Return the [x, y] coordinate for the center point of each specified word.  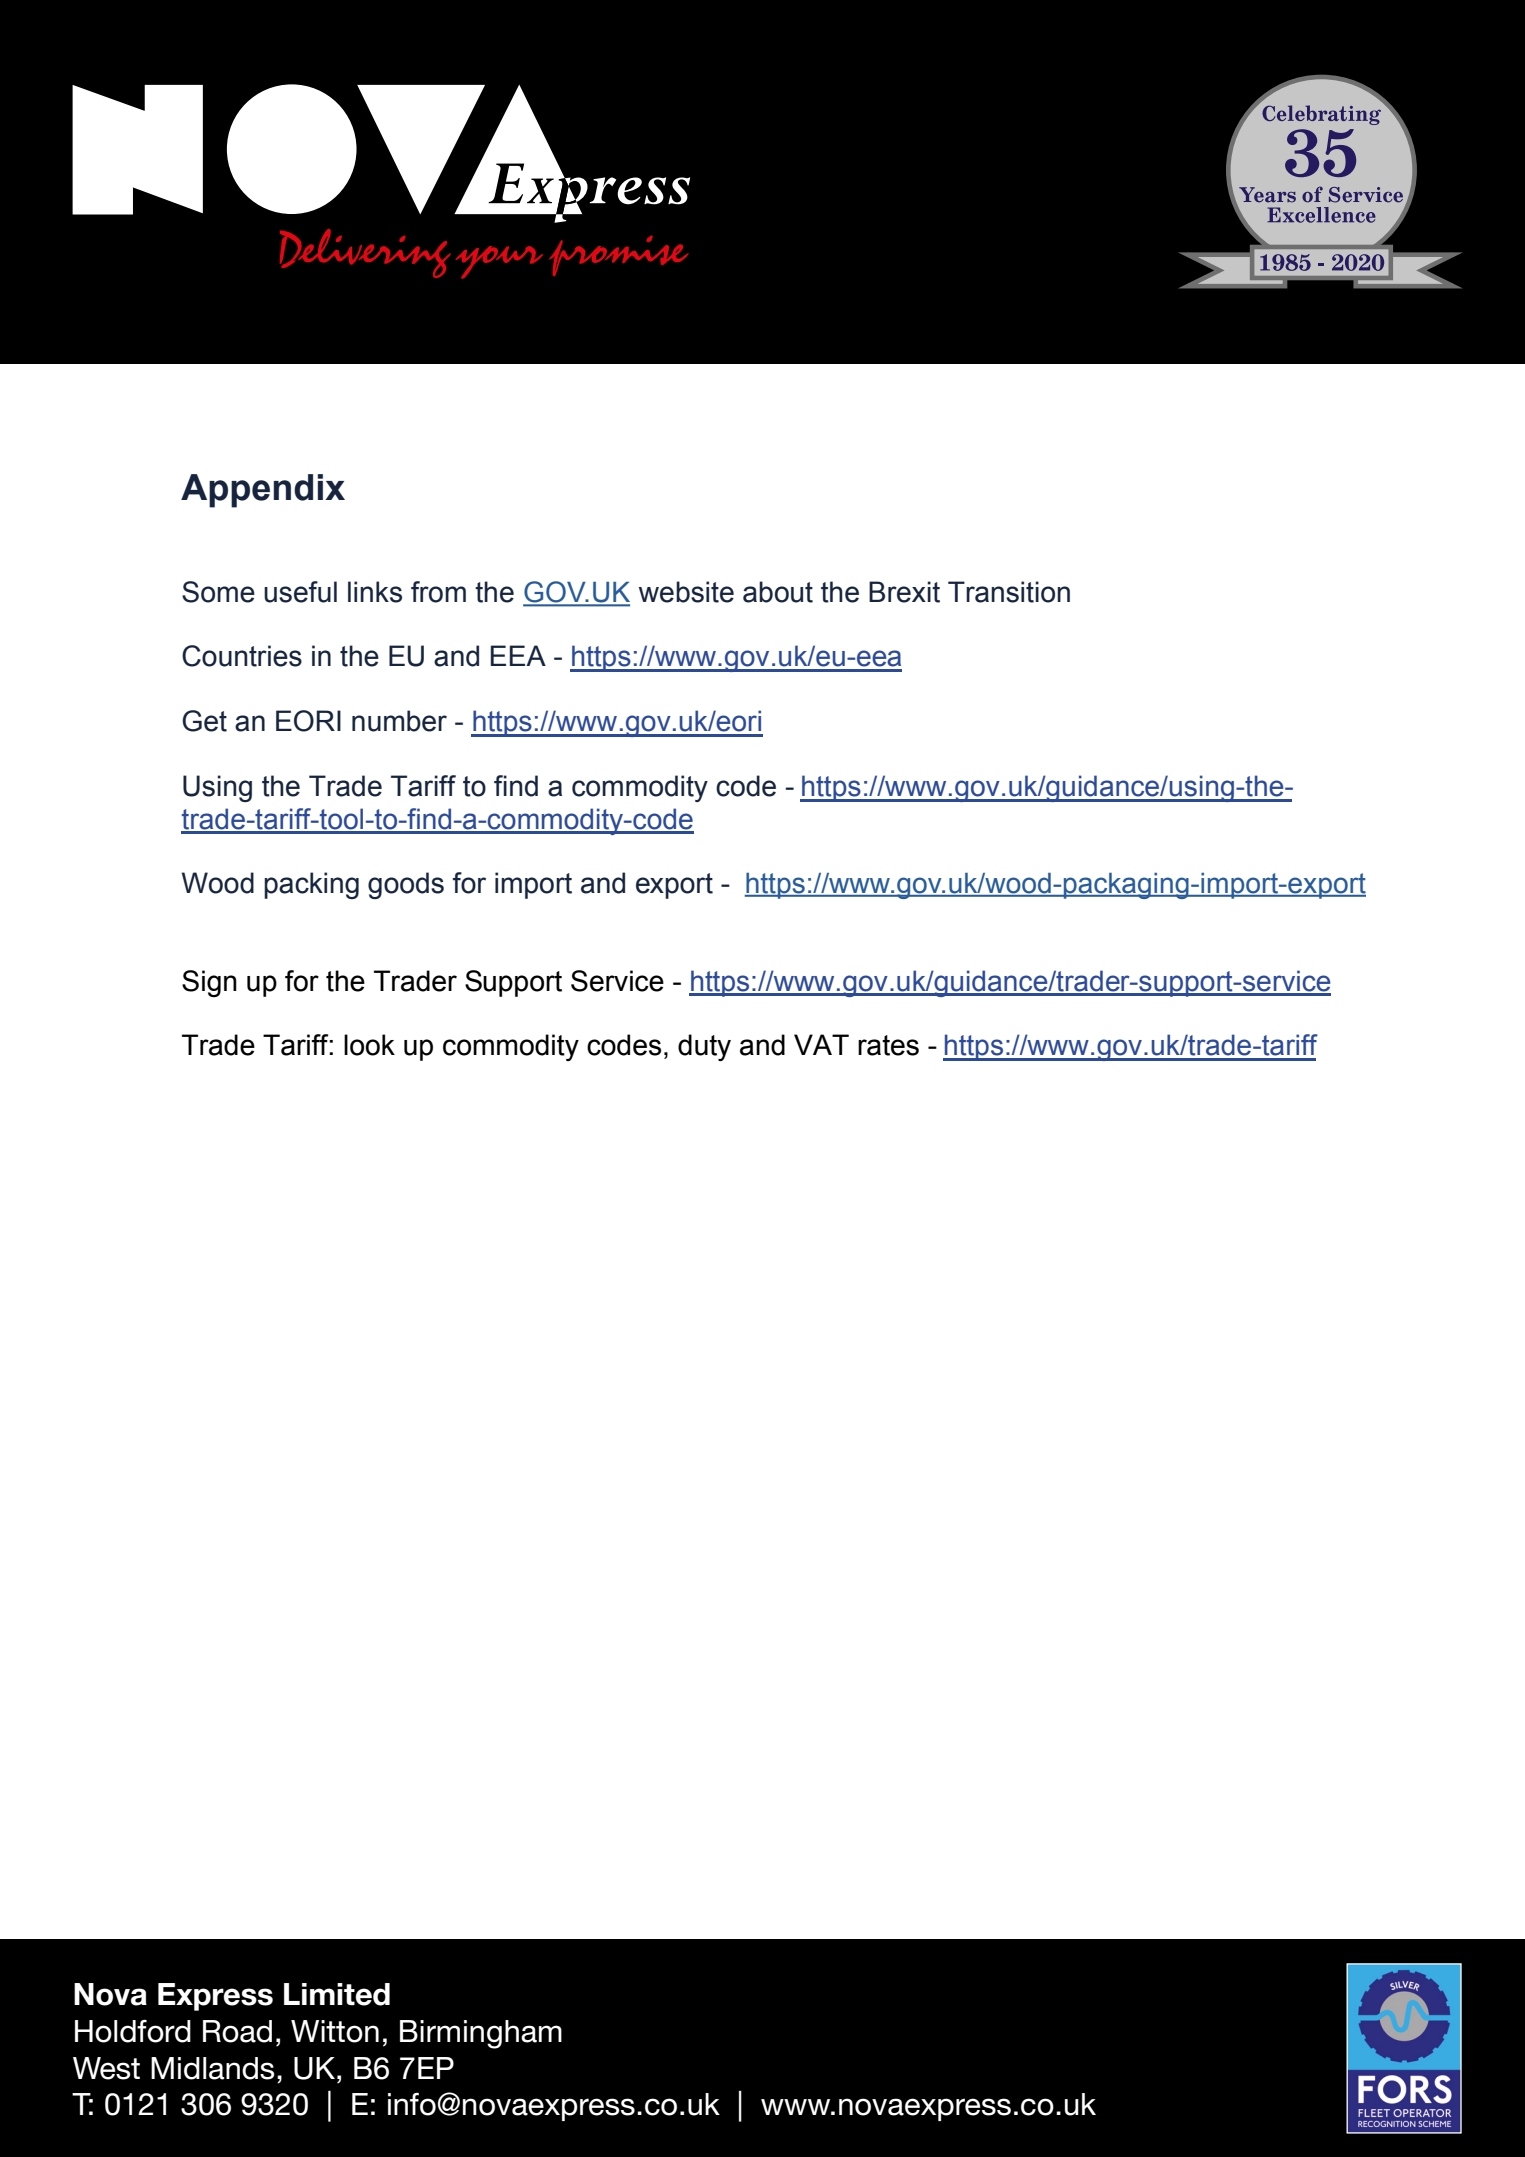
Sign [209, 983]
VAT [821, 1044]
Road [237, 2031]
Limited [337, 1994]
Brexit [904, 592]
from [438, 592]
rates [888, 1045]
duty [704, 1047]
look [369, 1045]
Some [218, 592]
